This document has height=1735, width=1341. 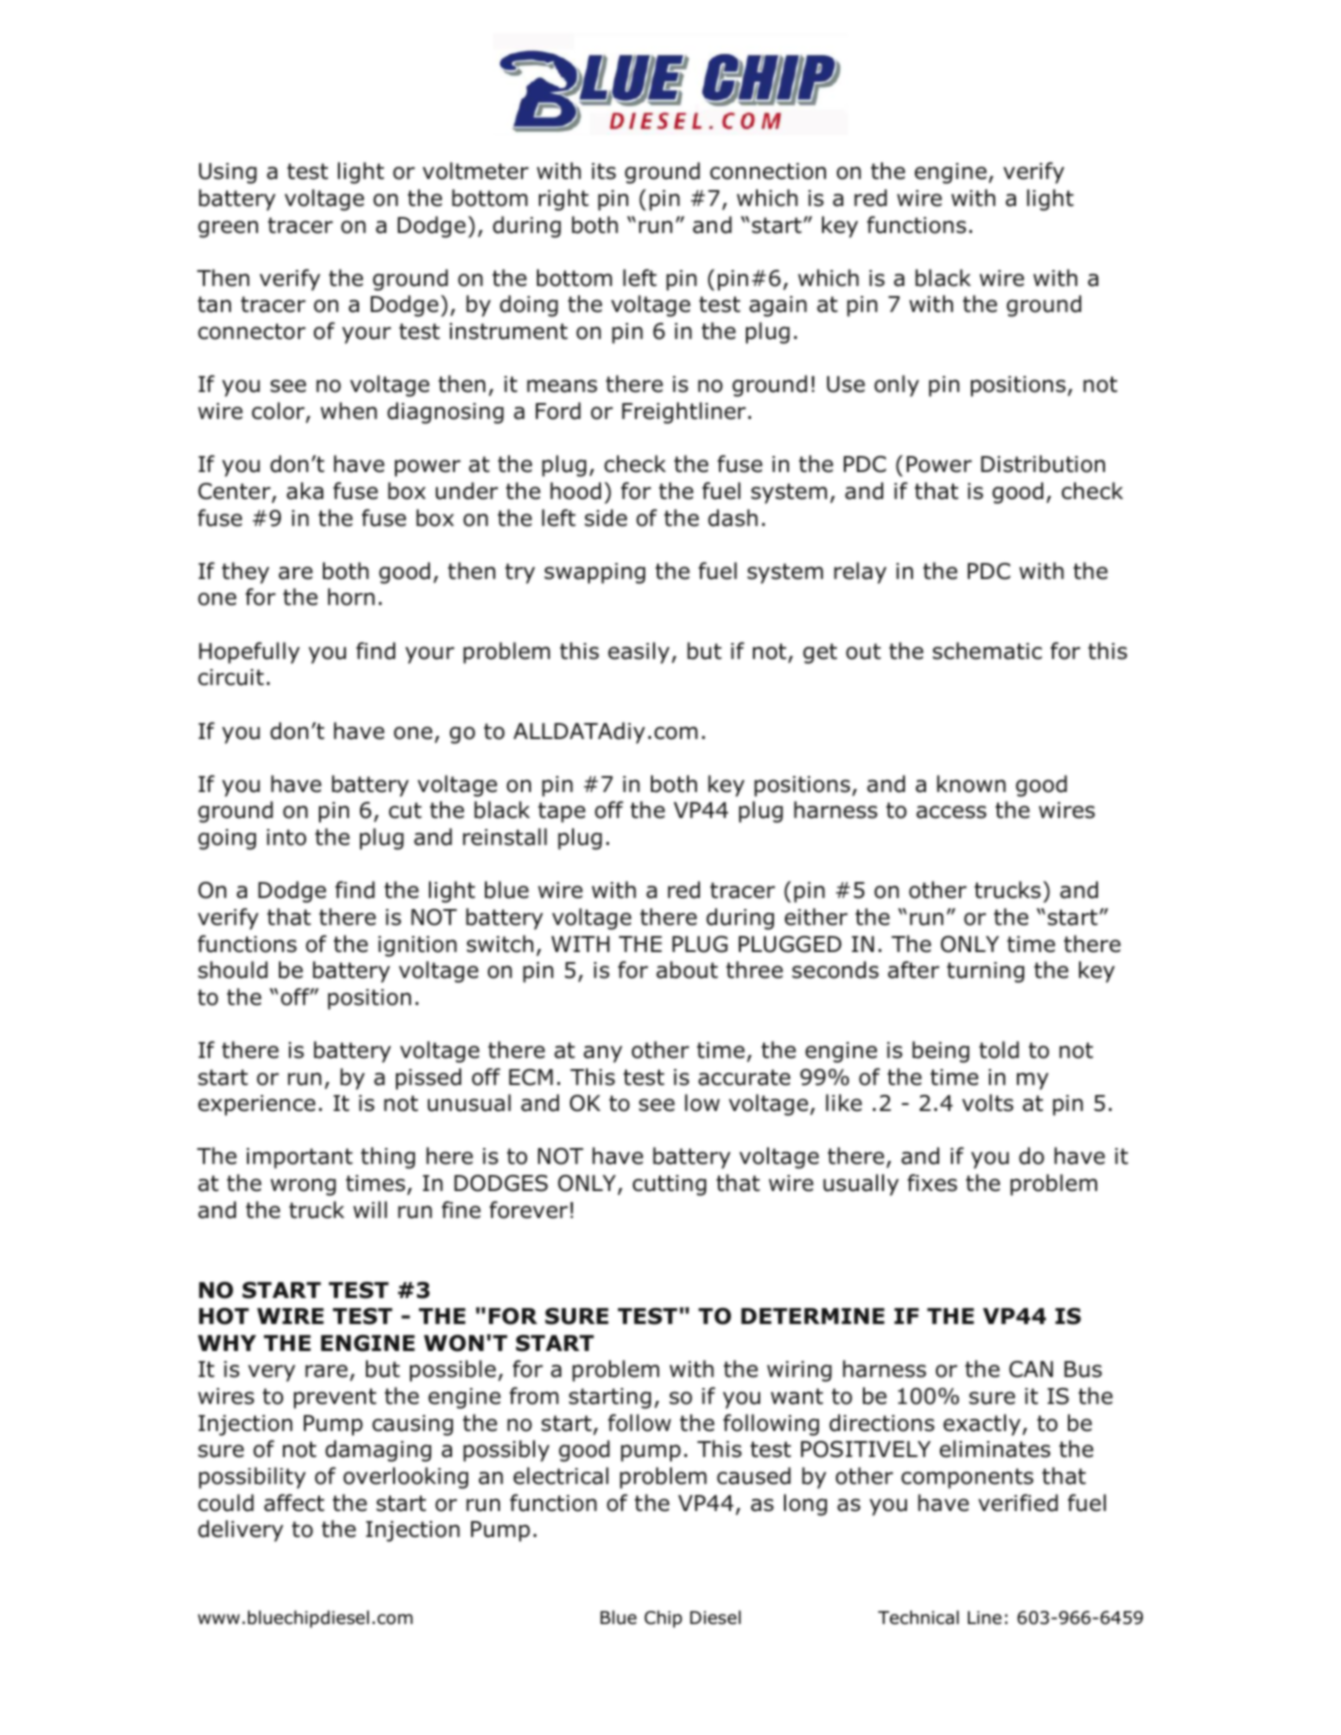 What do you see at coordinates (918, 1617) in the document?
I see `Technical` at bounding box center [918, 1617].
